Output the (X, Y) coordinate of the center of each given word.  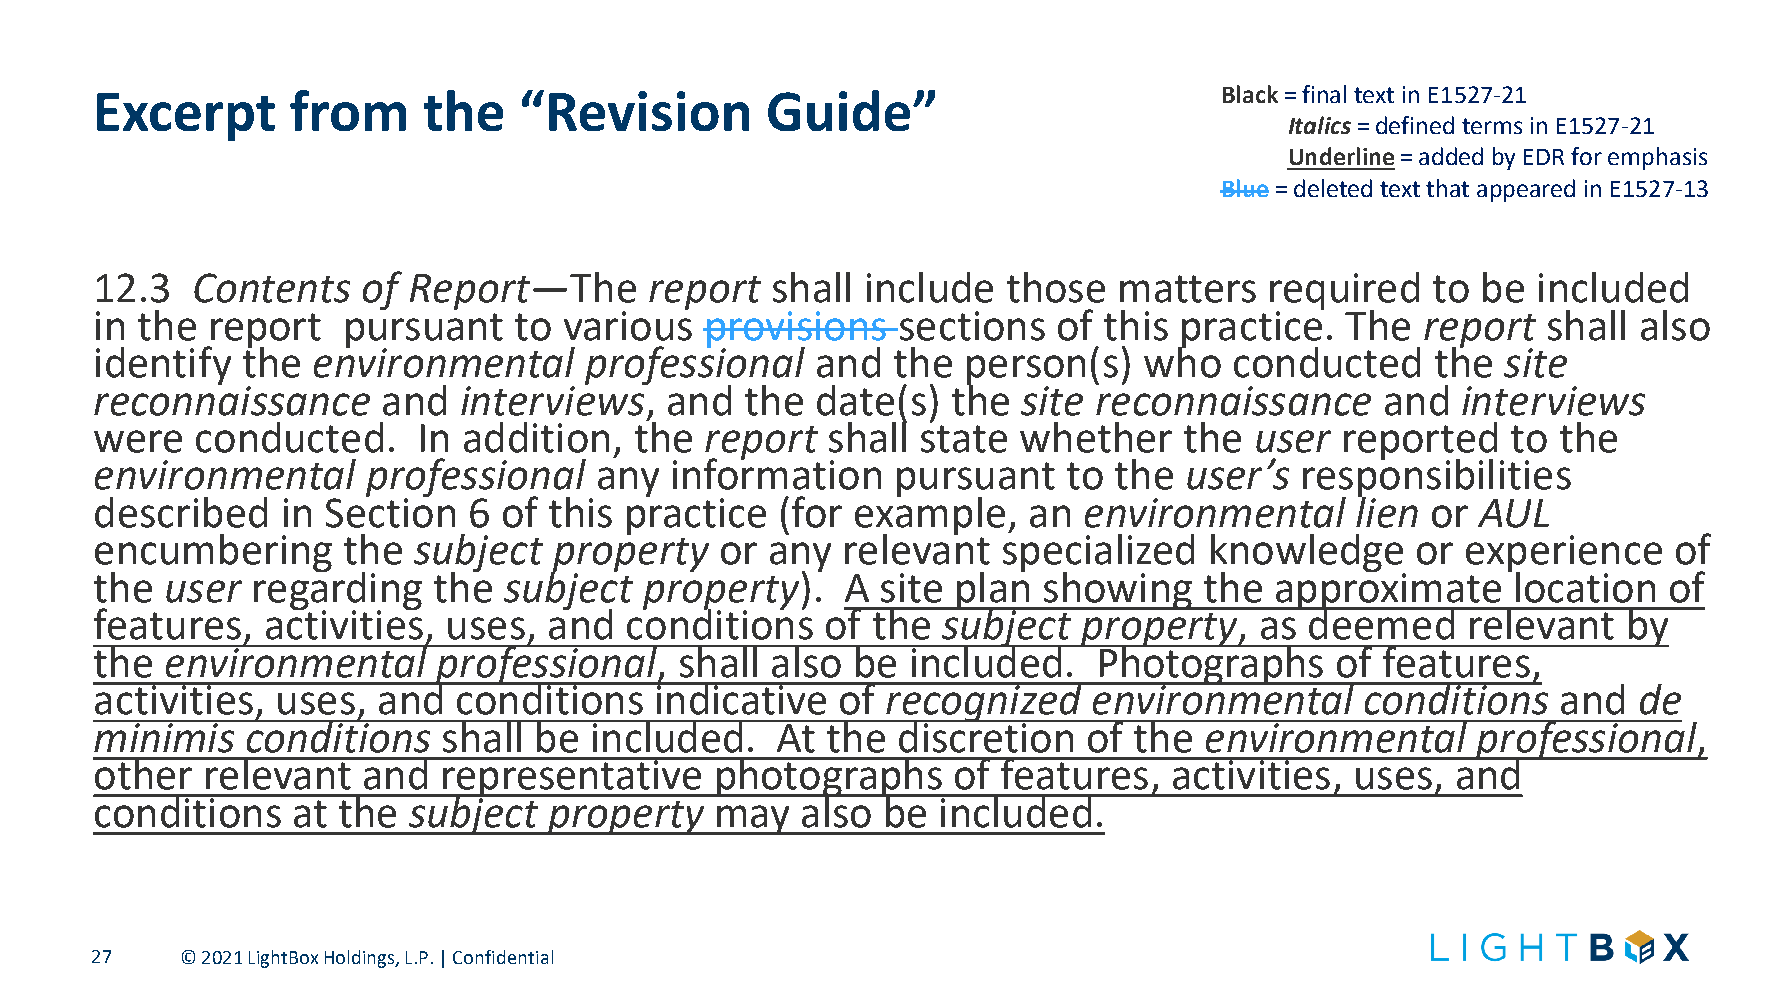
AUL (1513, 513)
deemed (1381, 623)
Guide (839, 110)
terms (1492, 126)
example (930, 515)
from (348, 110)
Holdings (361, 959)
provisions (796, 330)
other (144, 773)
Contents (272, 288)
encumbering (213, 554)
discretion (986, 736)
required (1344, 292)
